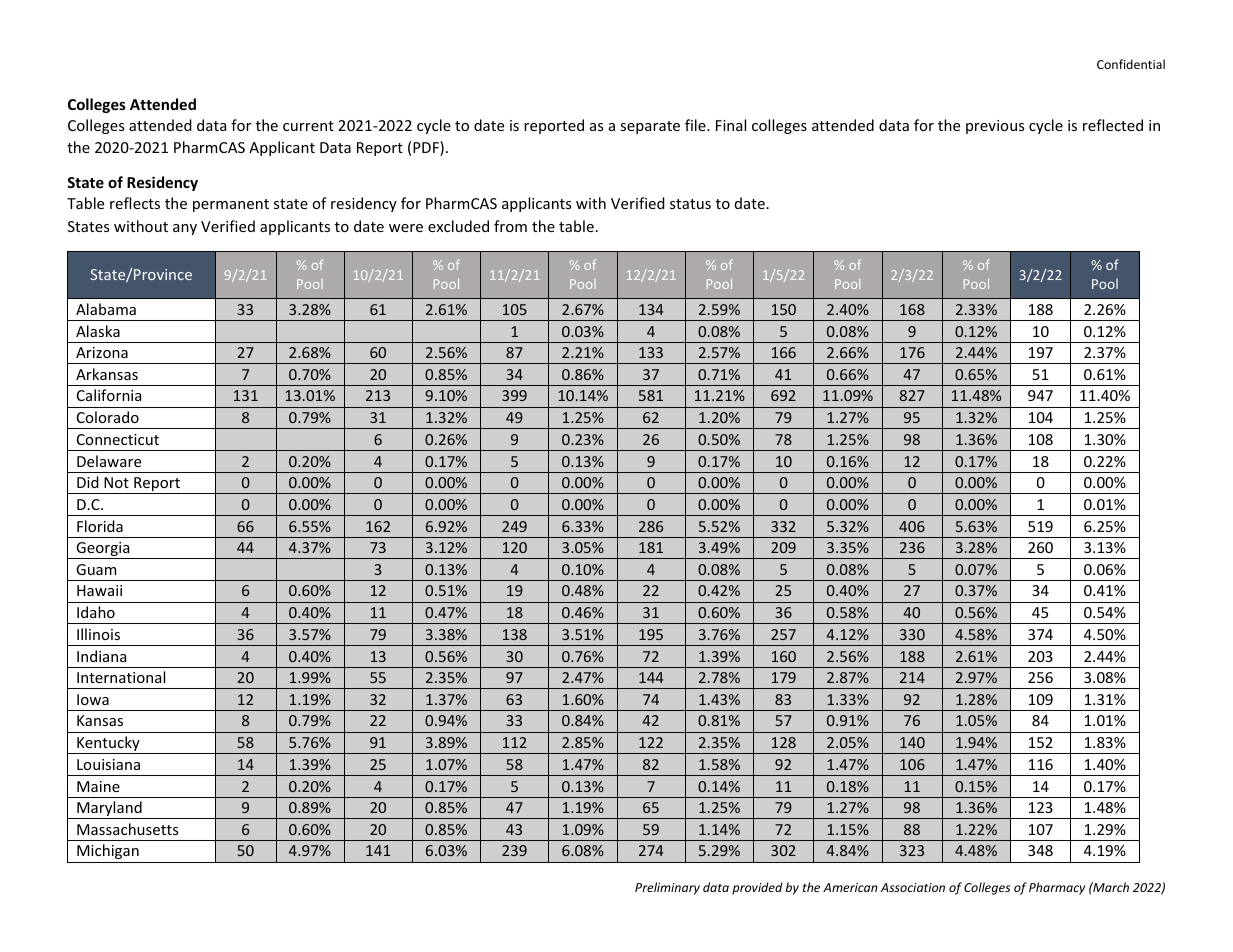 The height and width of the page is (952, 1233). I want to click on from, so click(510, 226).
